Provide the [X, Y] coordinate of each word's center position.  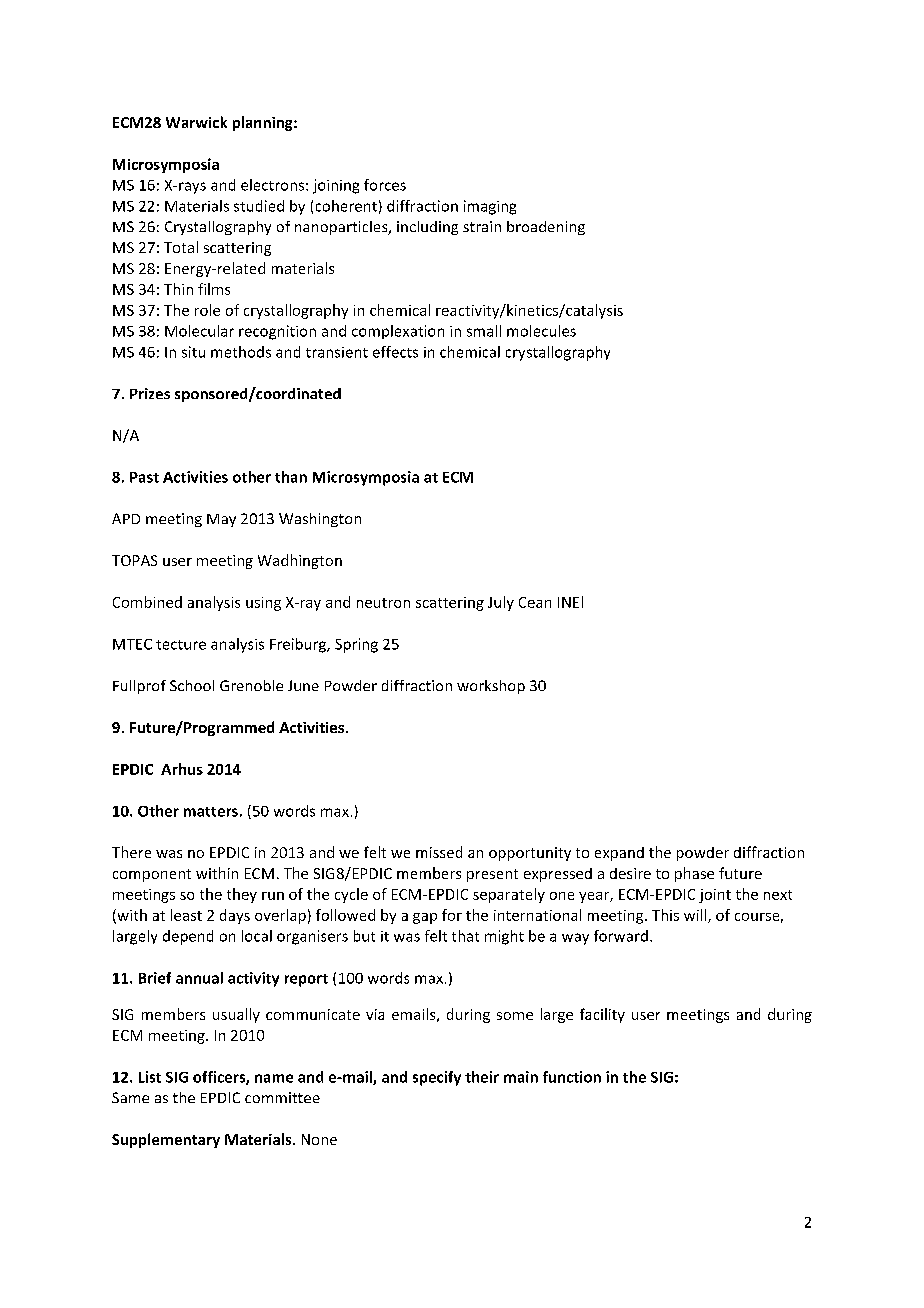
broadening [546, 228]
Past [144, 477]
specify [437, 1078]
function [572, 1077]
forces [385, 185]
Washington [320, 520]
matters [211, 812]
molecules [541, 331]
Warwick [196, 122]
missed [439, 852]
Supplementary [166, 1140]
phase [694, 874]
